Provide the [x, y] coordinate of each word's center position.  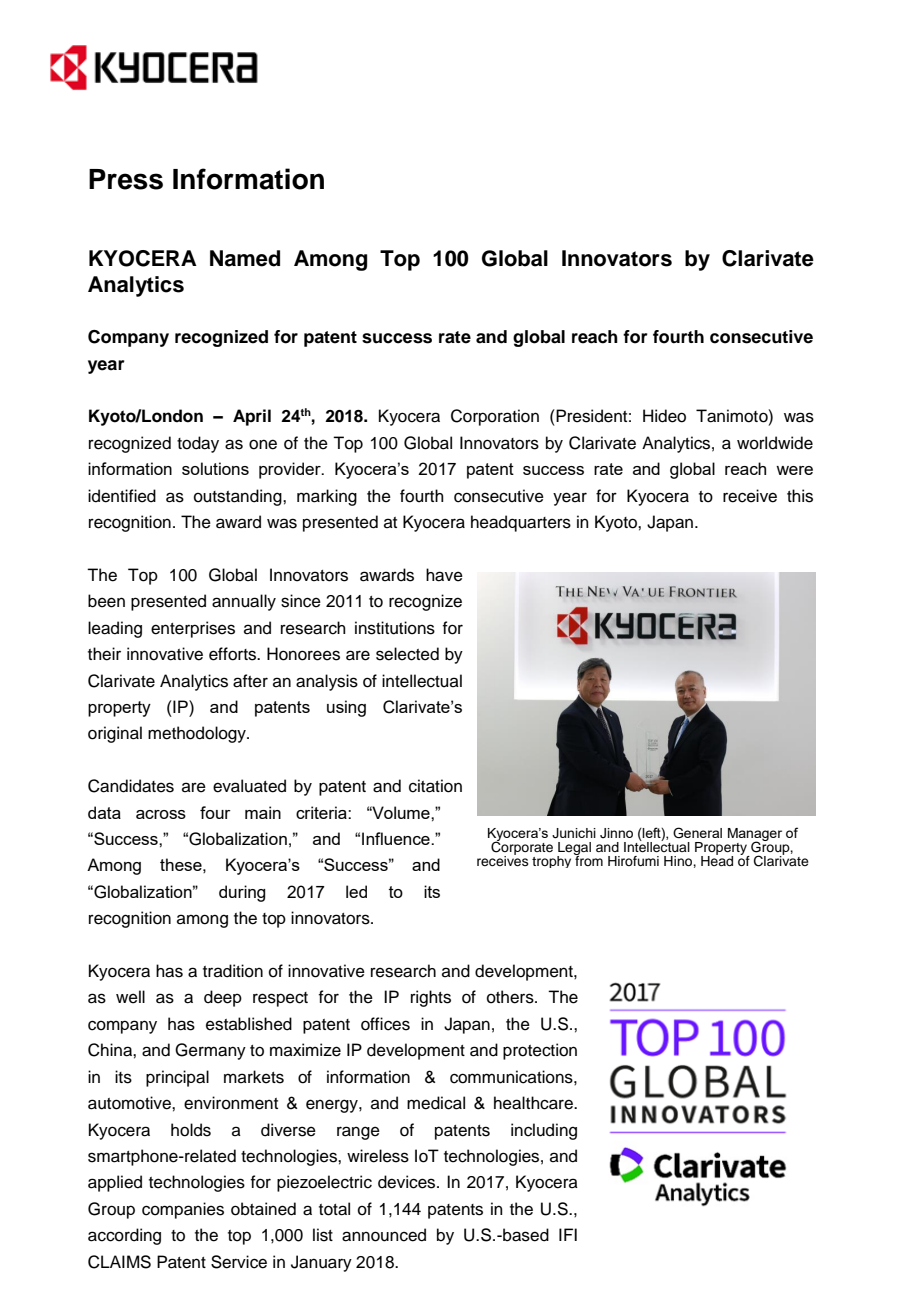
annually [244, 602]
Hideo [664, 416]
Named [245, 258]
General [697, 833]
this [800, 496]
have [444, 575]
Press [126, 179]
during [242, 893]
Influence [397, 838]
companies [183, 1210]
